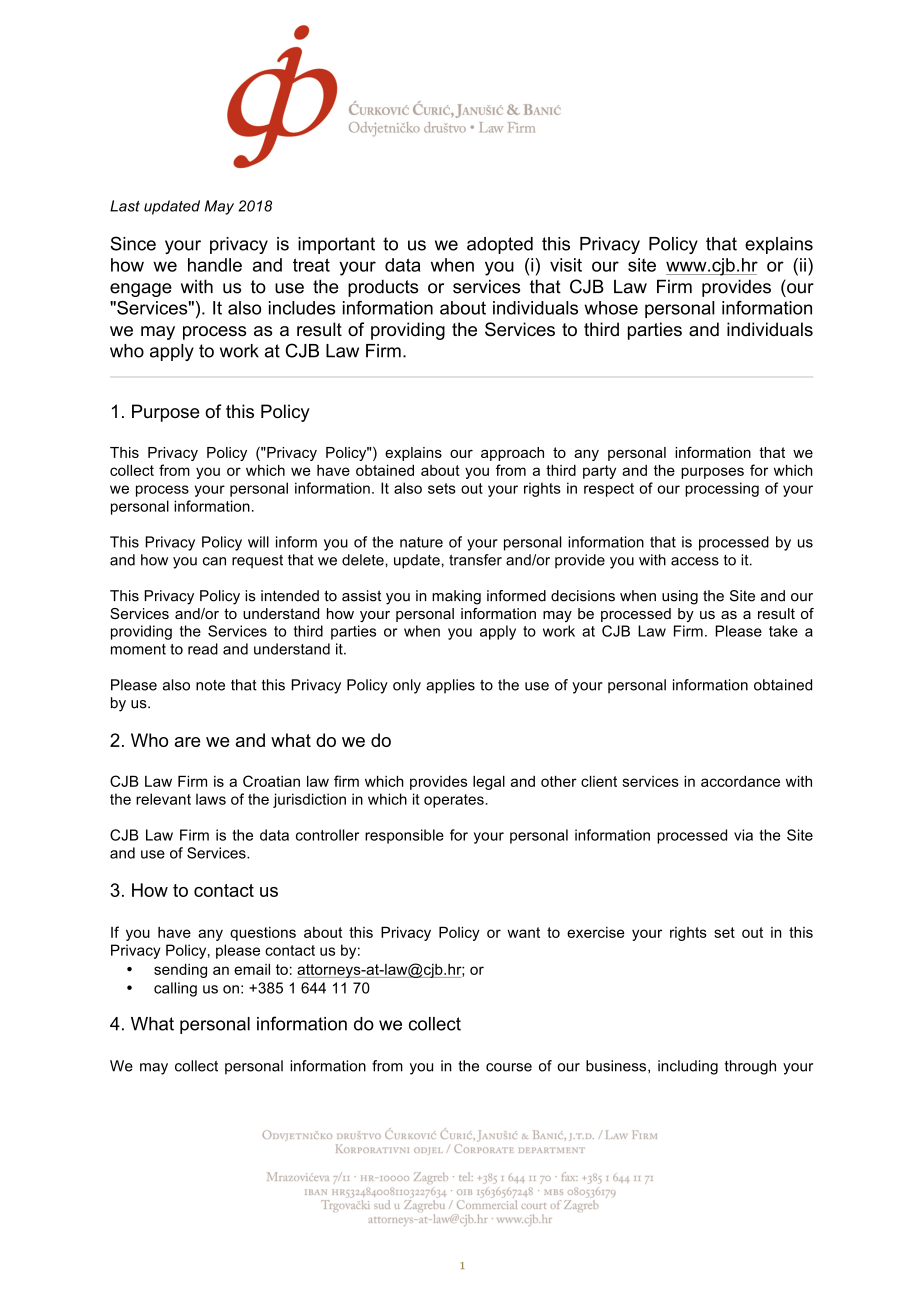 The height and width of the screenshot is (1308, 924). Describe the element at coordinates (740, 781) in the screenshot. I see `accordance` at that location.
